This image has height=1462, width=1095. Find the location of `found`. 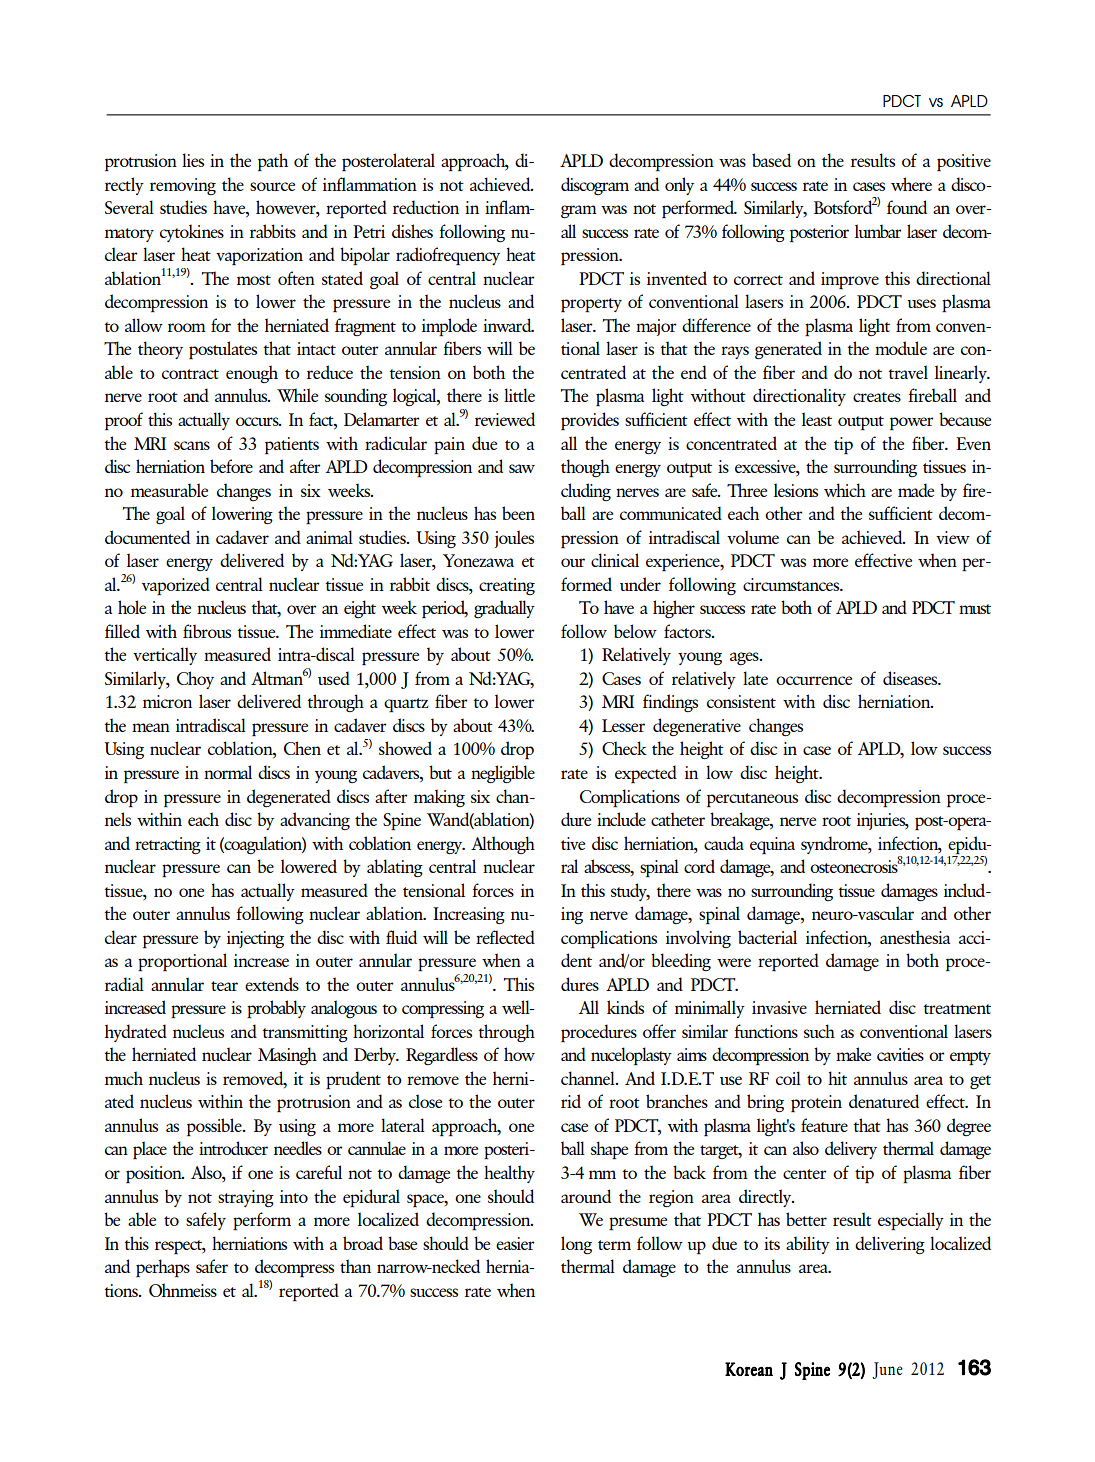

found is located at coordinates (907, 207).
